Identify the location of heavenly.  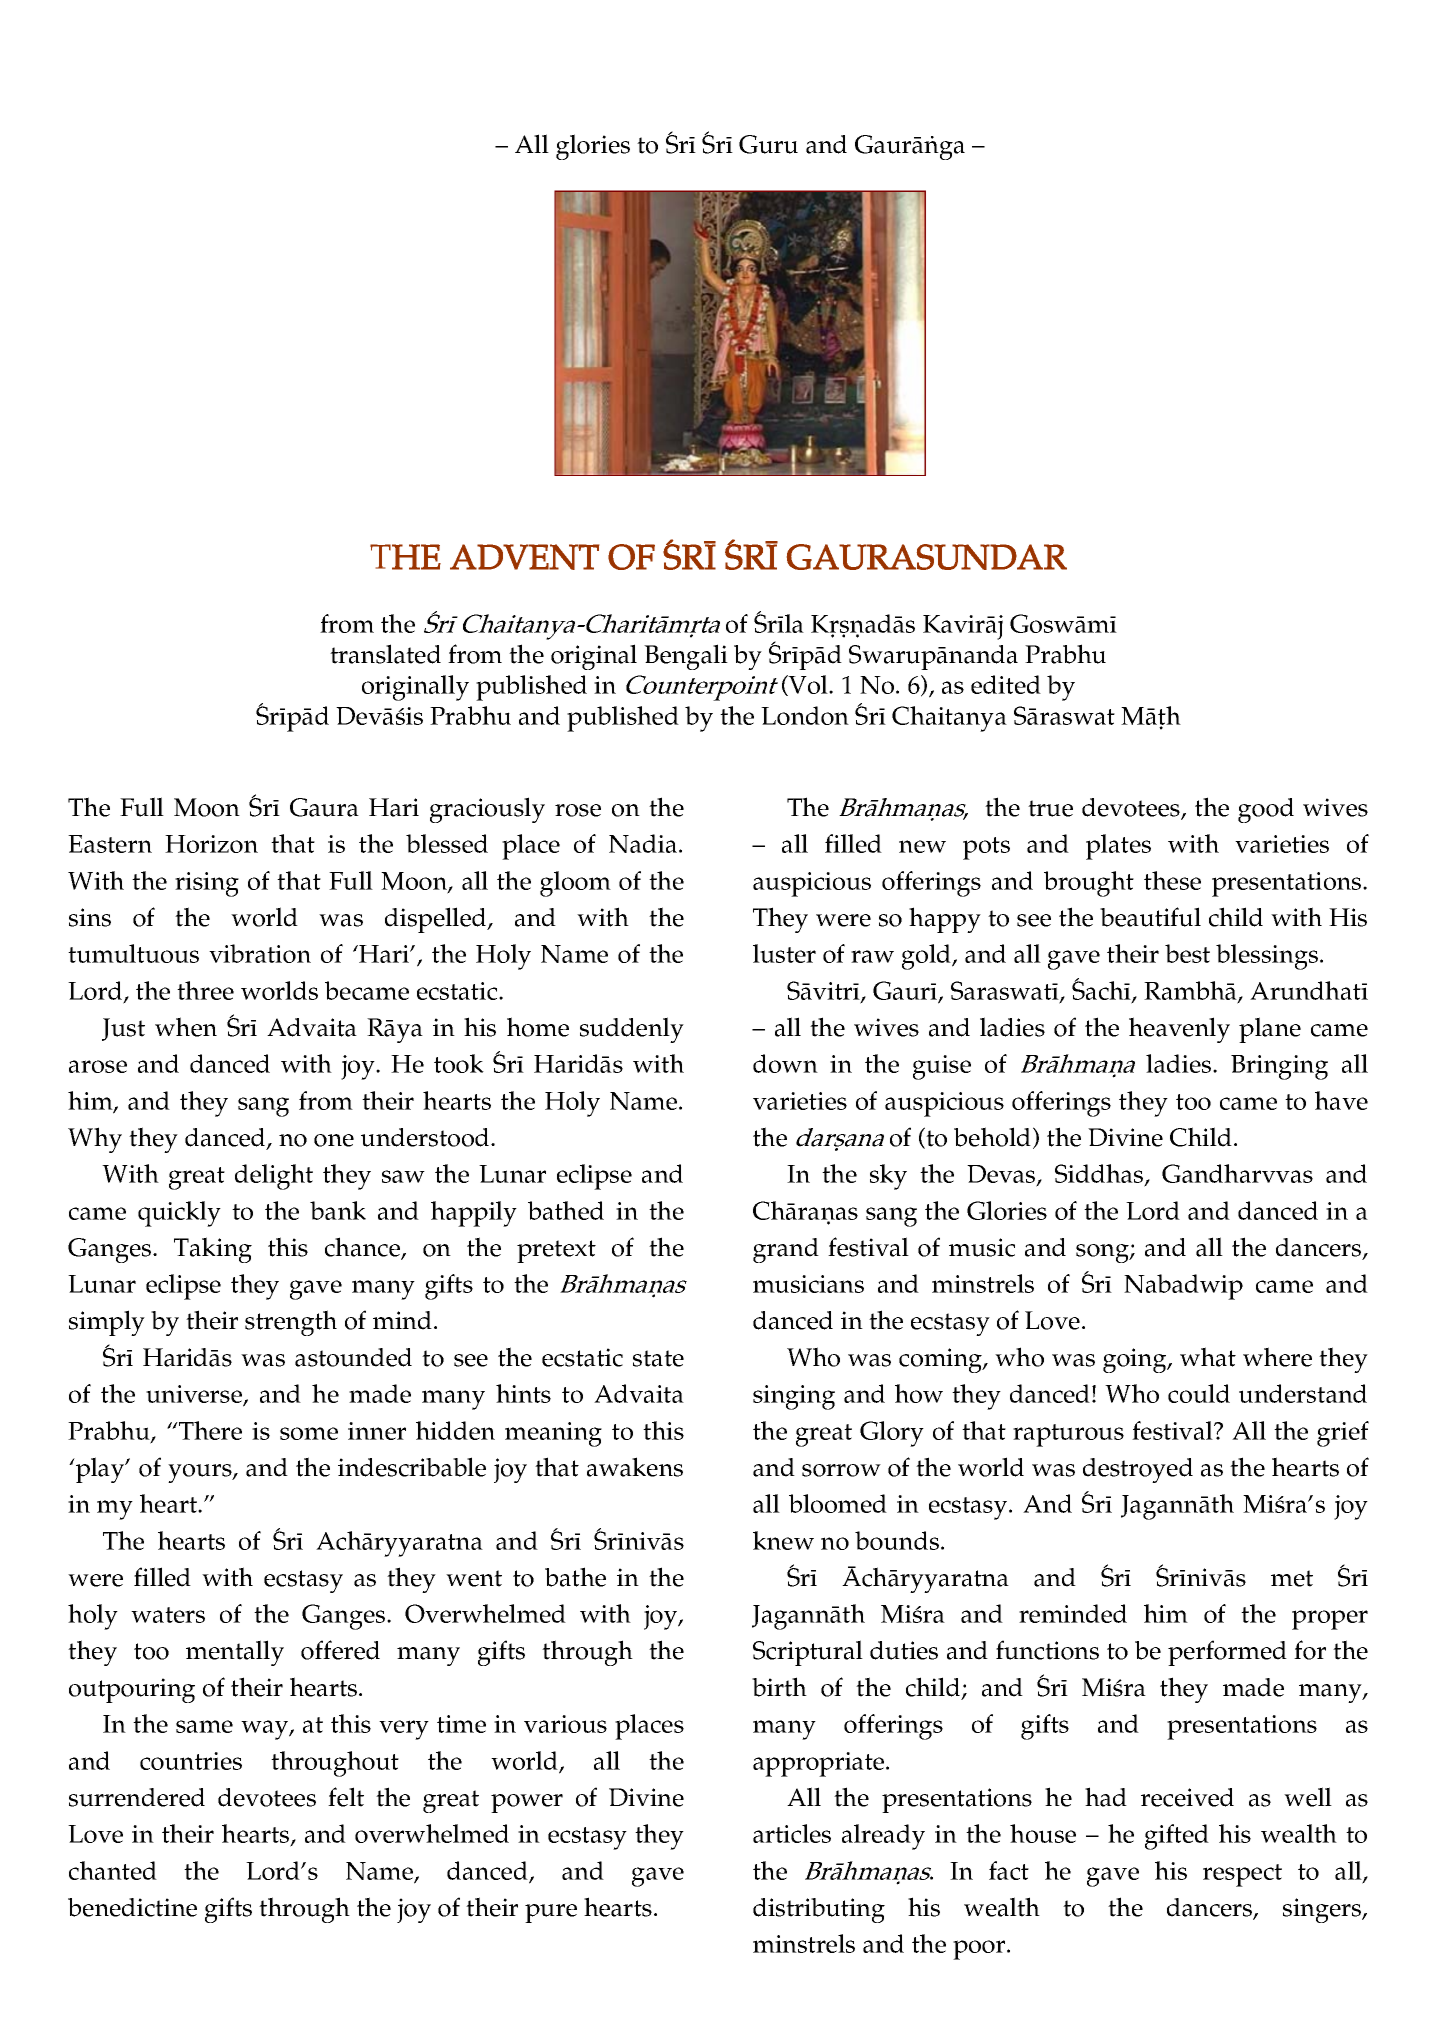
(1179, 1030).
